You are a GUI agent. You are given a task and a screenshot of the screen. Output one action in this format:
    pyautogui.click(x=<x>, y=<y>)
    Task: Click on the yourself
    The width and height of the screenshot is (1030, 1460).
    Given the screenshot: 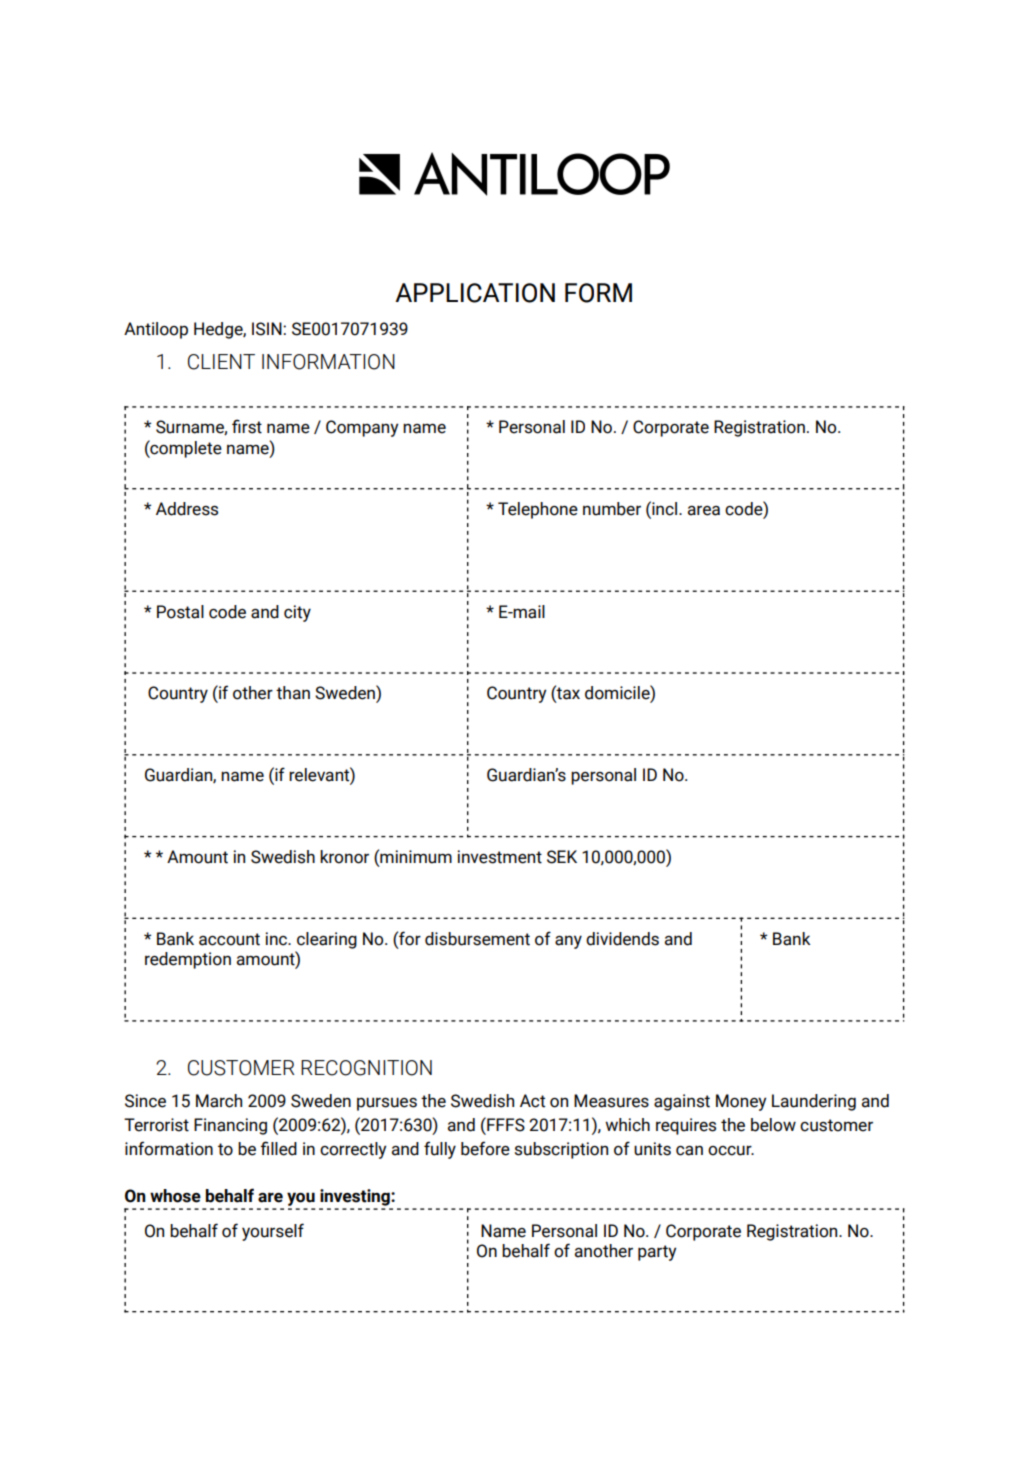 What is the action you would take?
    pyautogui.click(x=273, y=1232)
